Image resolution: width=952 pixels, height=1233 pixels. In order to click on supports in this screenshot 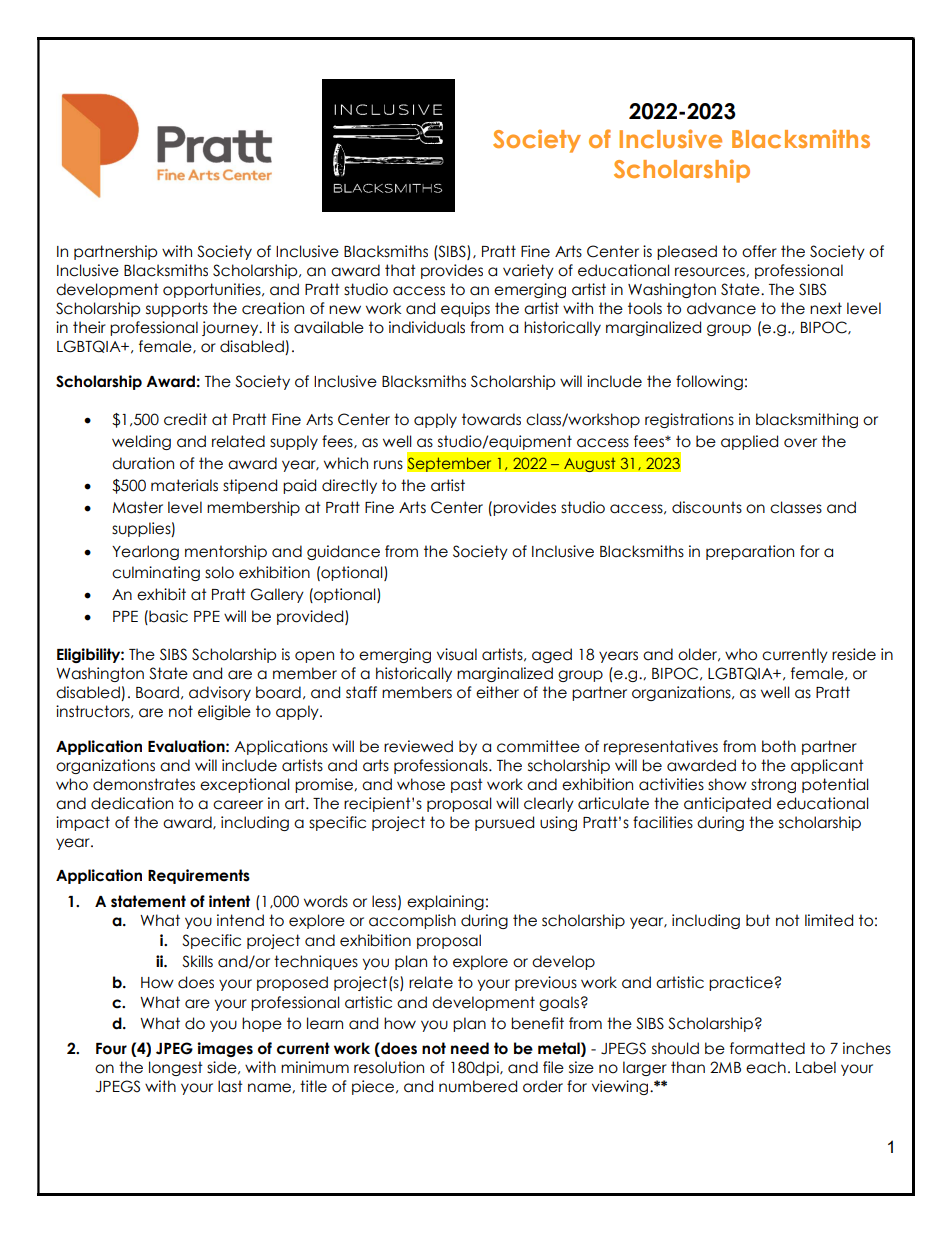, I will do `click(177, 309)`.
